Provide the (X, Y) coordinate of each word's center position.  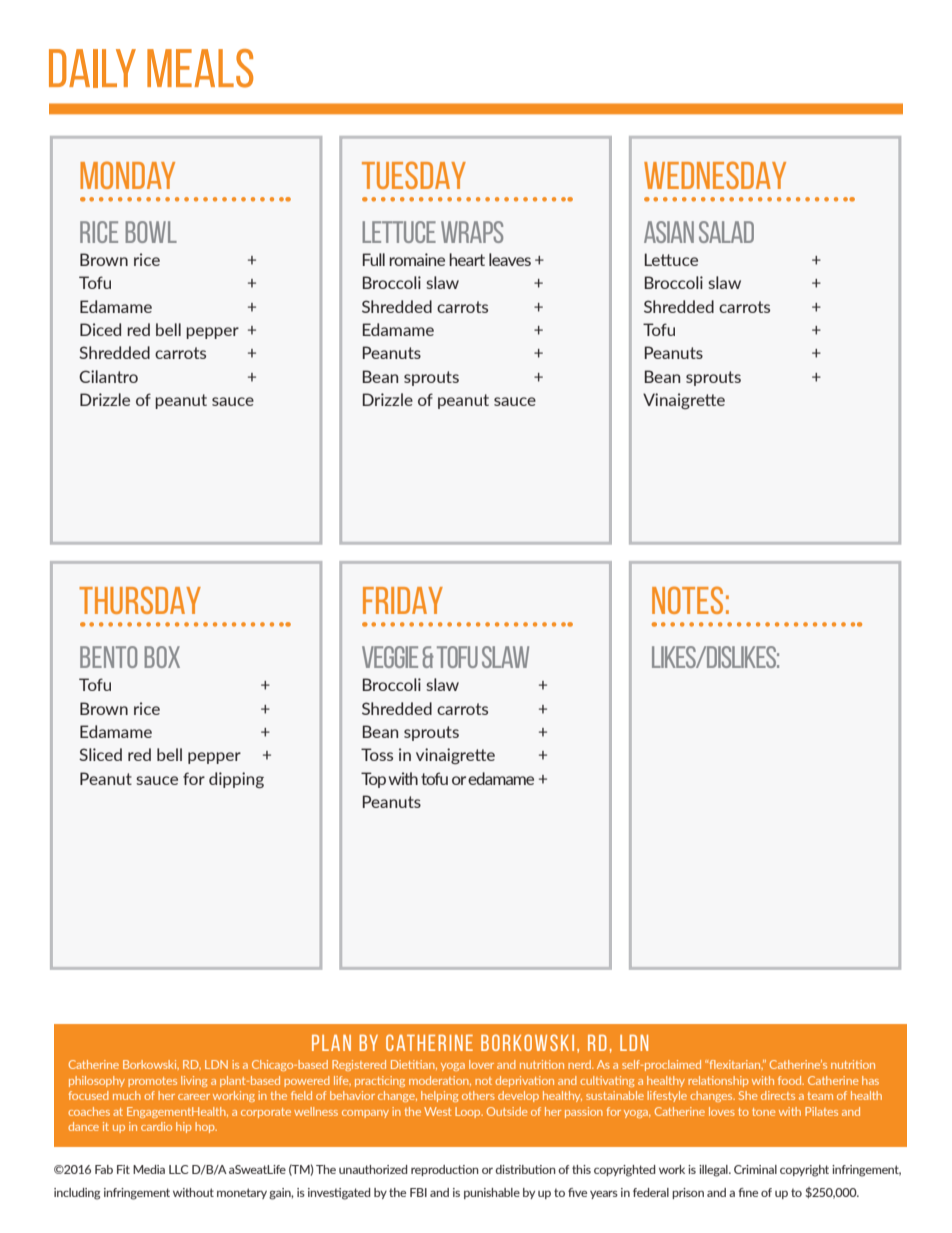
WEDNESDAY (715, 175)
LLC (179, 1169)
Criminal (755, 1169)
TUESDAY (414, 175)
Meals (200, 68)
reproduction (445, 1170)
